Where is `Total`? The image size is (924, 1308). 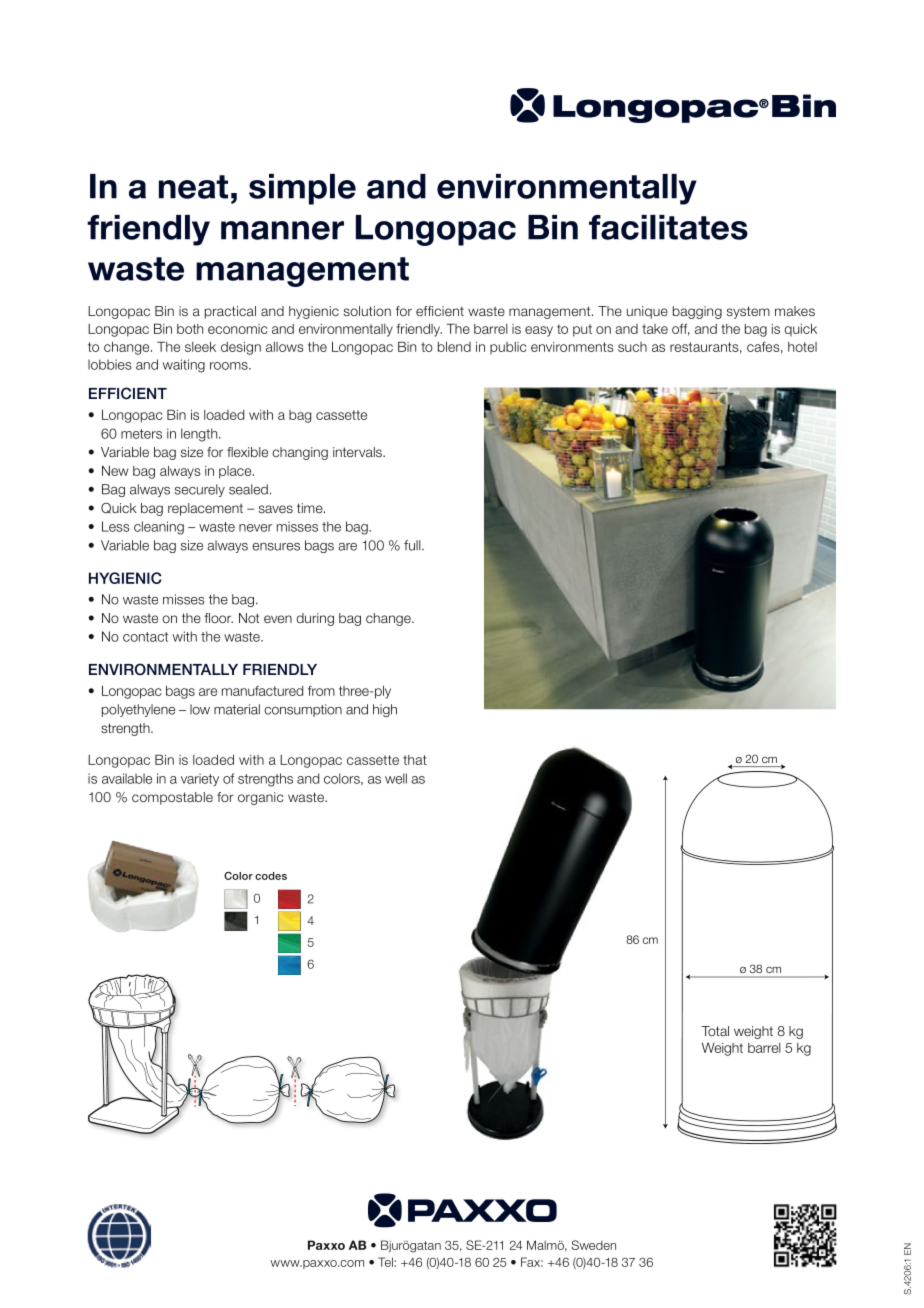
Total is located at coordinates (715, 1031).
